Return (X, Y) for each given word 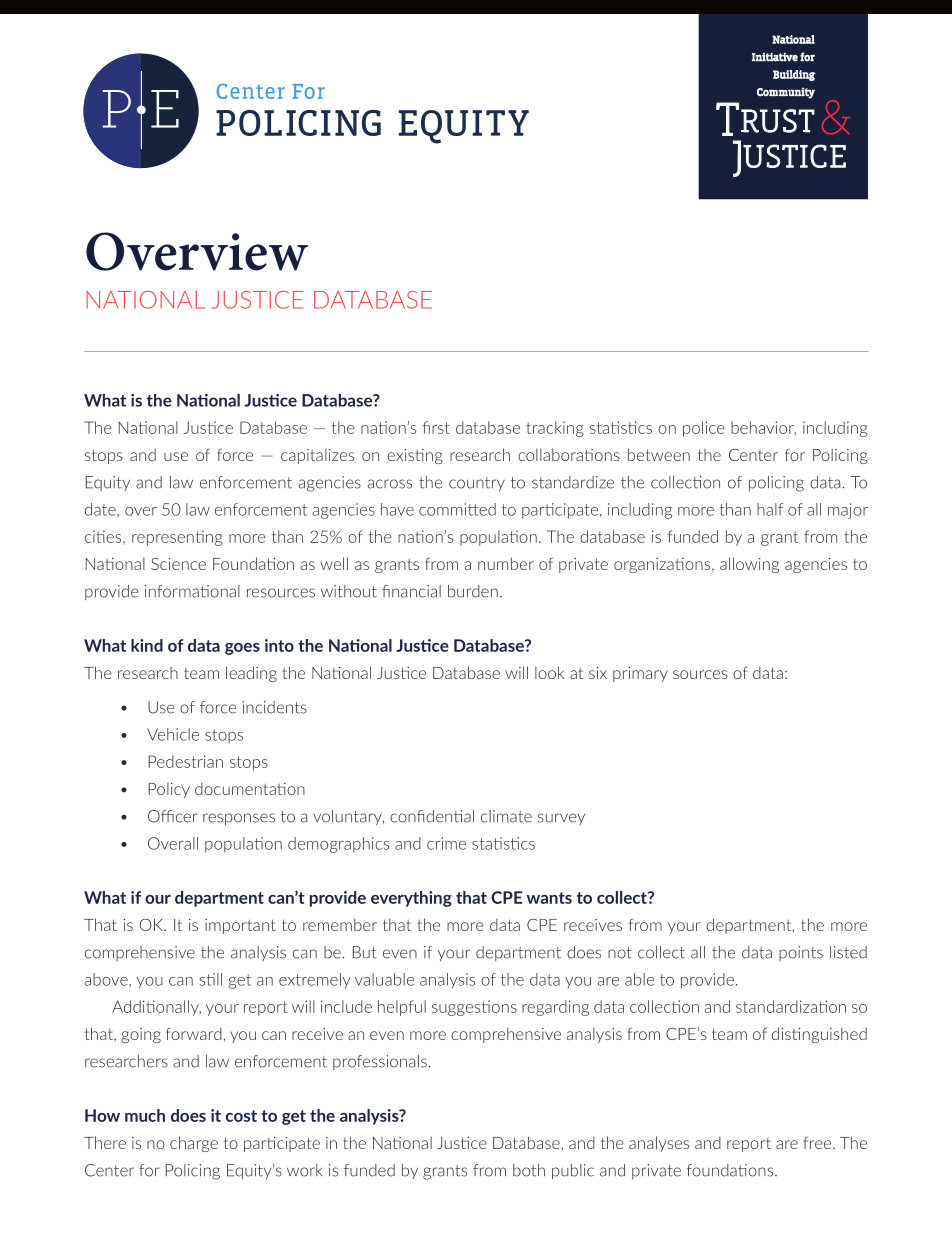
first (436, 427)
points (801, 953)
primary (640, 674)
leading (251, 674)
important (240, 926)
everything (411, 899)
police (704, 429)
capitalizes (317, 456)
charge (194, 1144)
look (550, 672)
